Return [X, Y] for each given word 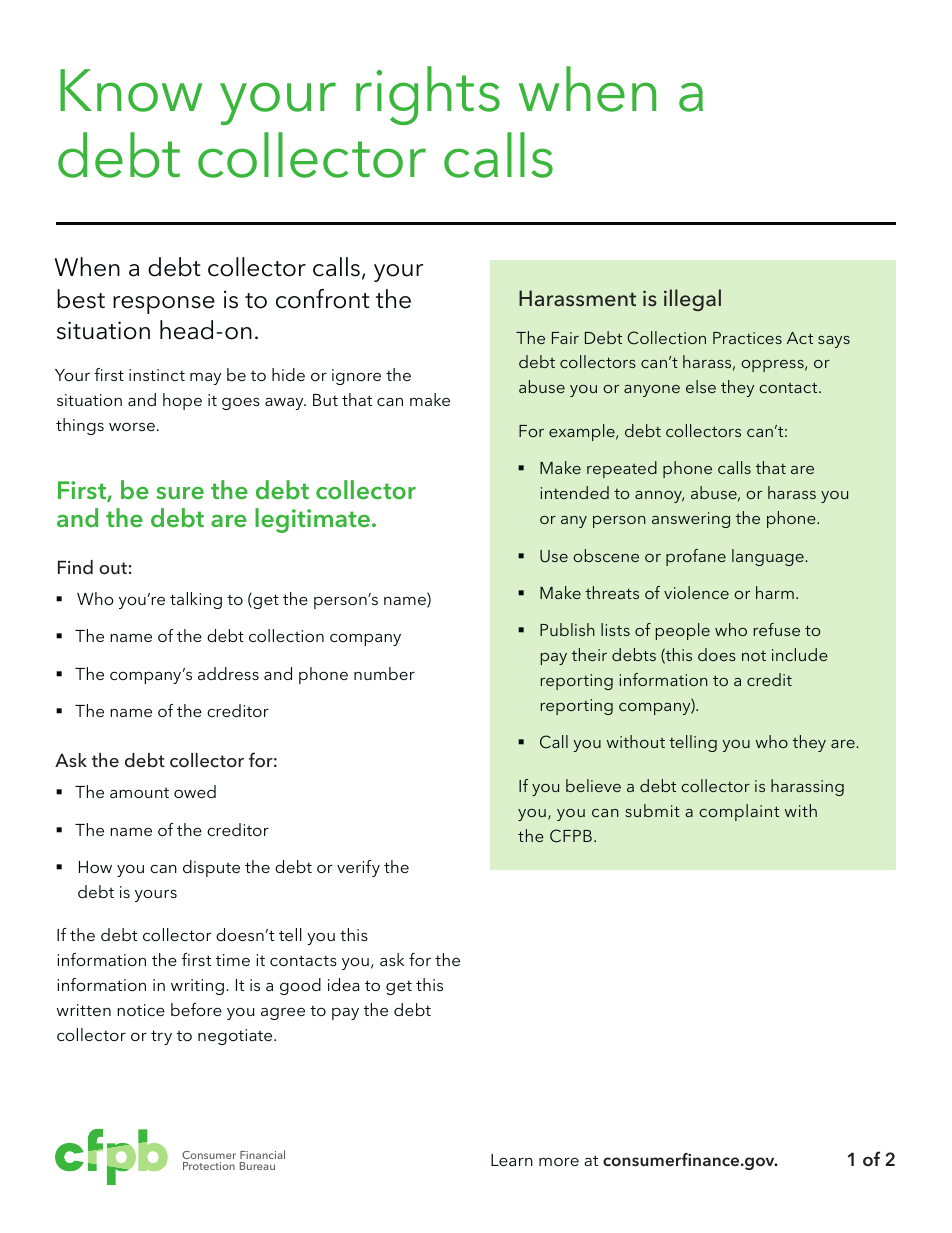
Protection [209, 1166]
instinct [157, 375]
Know [131, 90]
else [701, 386]
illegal [692, 300]
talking [196, 600]
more [559, 1162]
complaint [739, 812]
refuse [776, 629]
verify [358, 868]
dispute [211, 868]
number [384, 673]
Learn [512, 1160]
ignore [356, 377]
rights [428, 95]
